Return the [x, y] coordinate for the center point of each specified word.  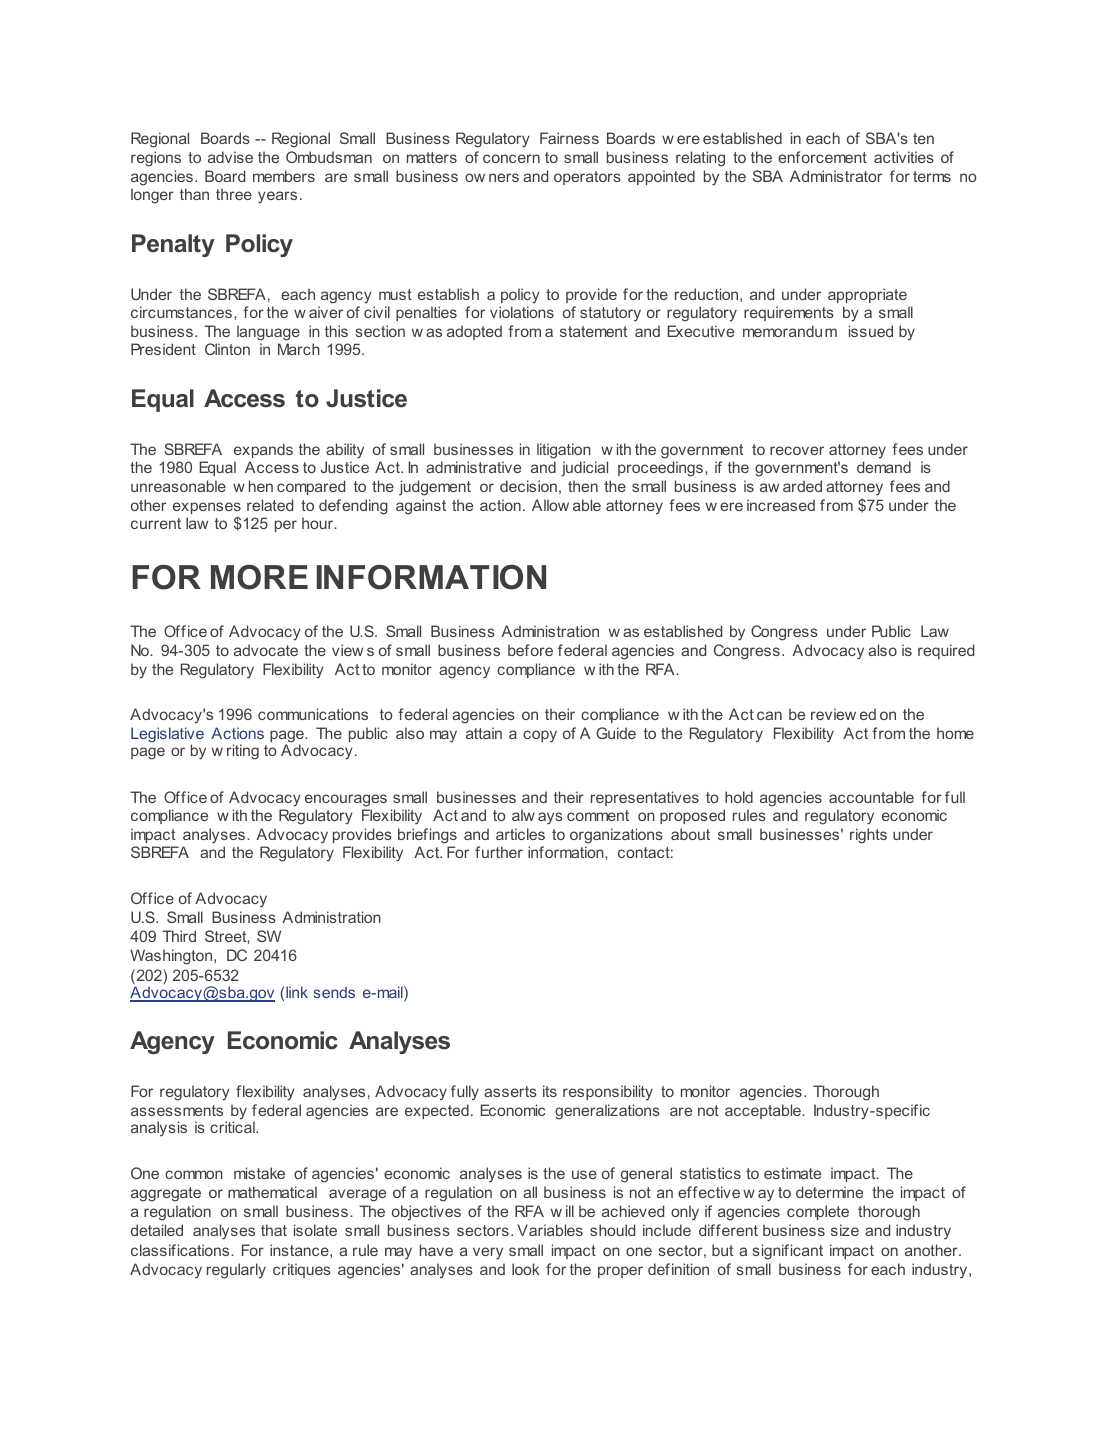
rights [868, 836]
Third [179, 936]
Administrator [836, 176]
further [499, 852]
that [274, 1230]
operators [587, 178]
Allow [550, 505]
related [270, 505]
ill [570, 1211]
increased [781, 505]
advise [230, 157]
